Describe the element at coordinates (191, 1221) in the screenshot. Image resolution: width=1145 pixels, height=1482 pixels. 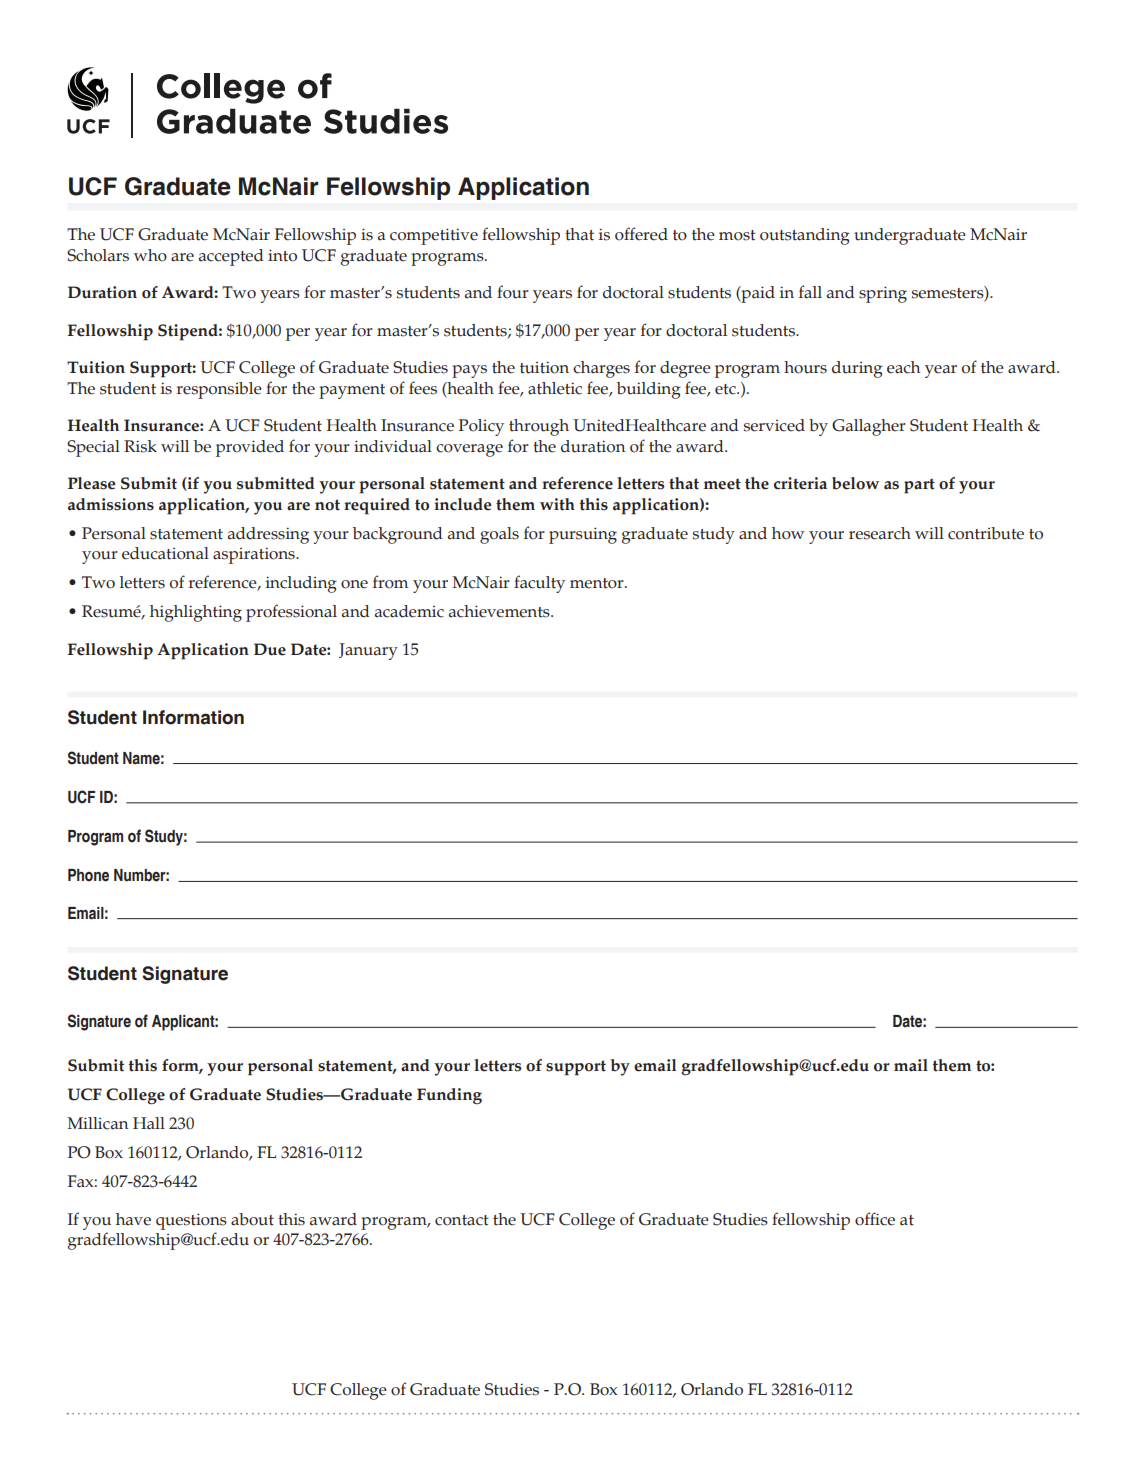
I see `questions` at that location.
